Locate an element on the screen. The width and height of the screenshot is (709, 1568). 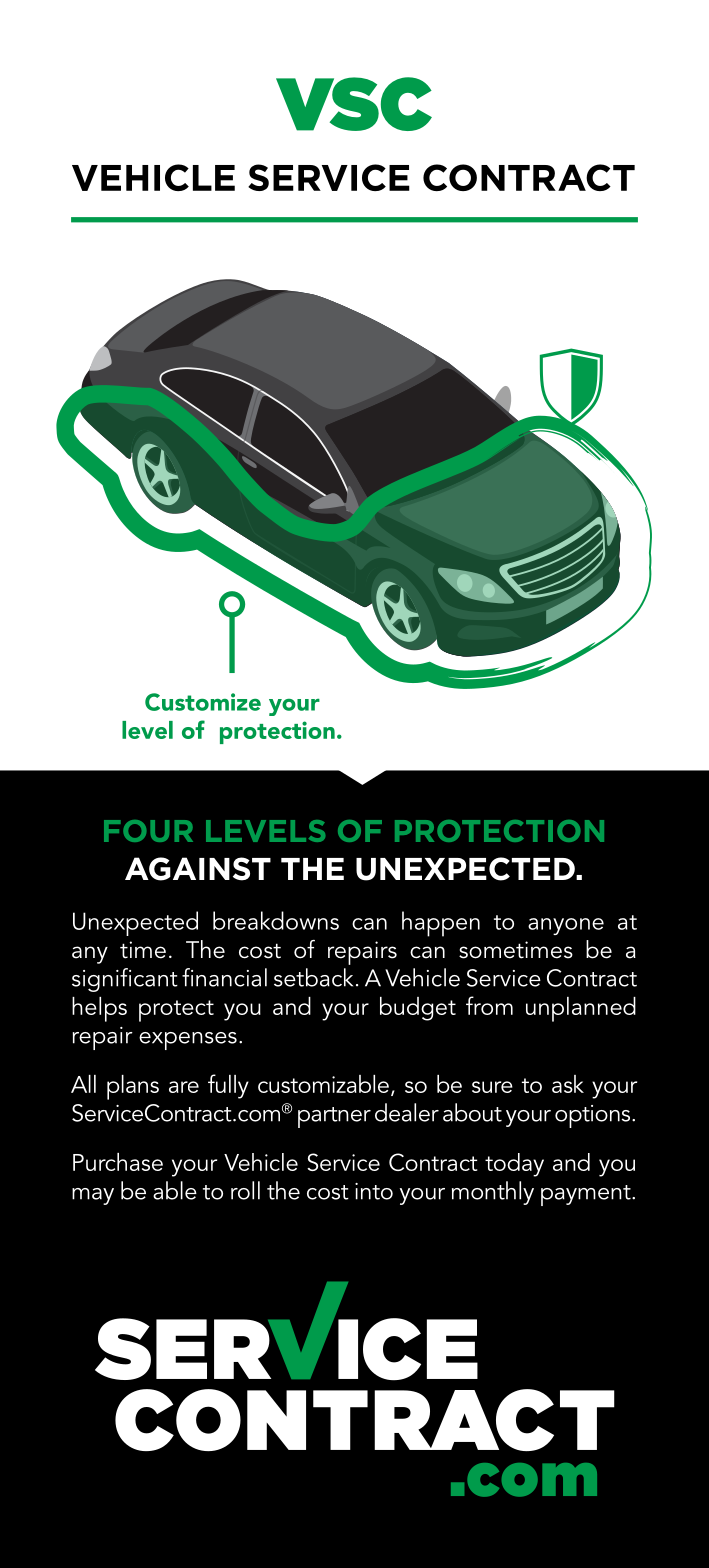
Purchase is located at coordinates (118, 1162).
